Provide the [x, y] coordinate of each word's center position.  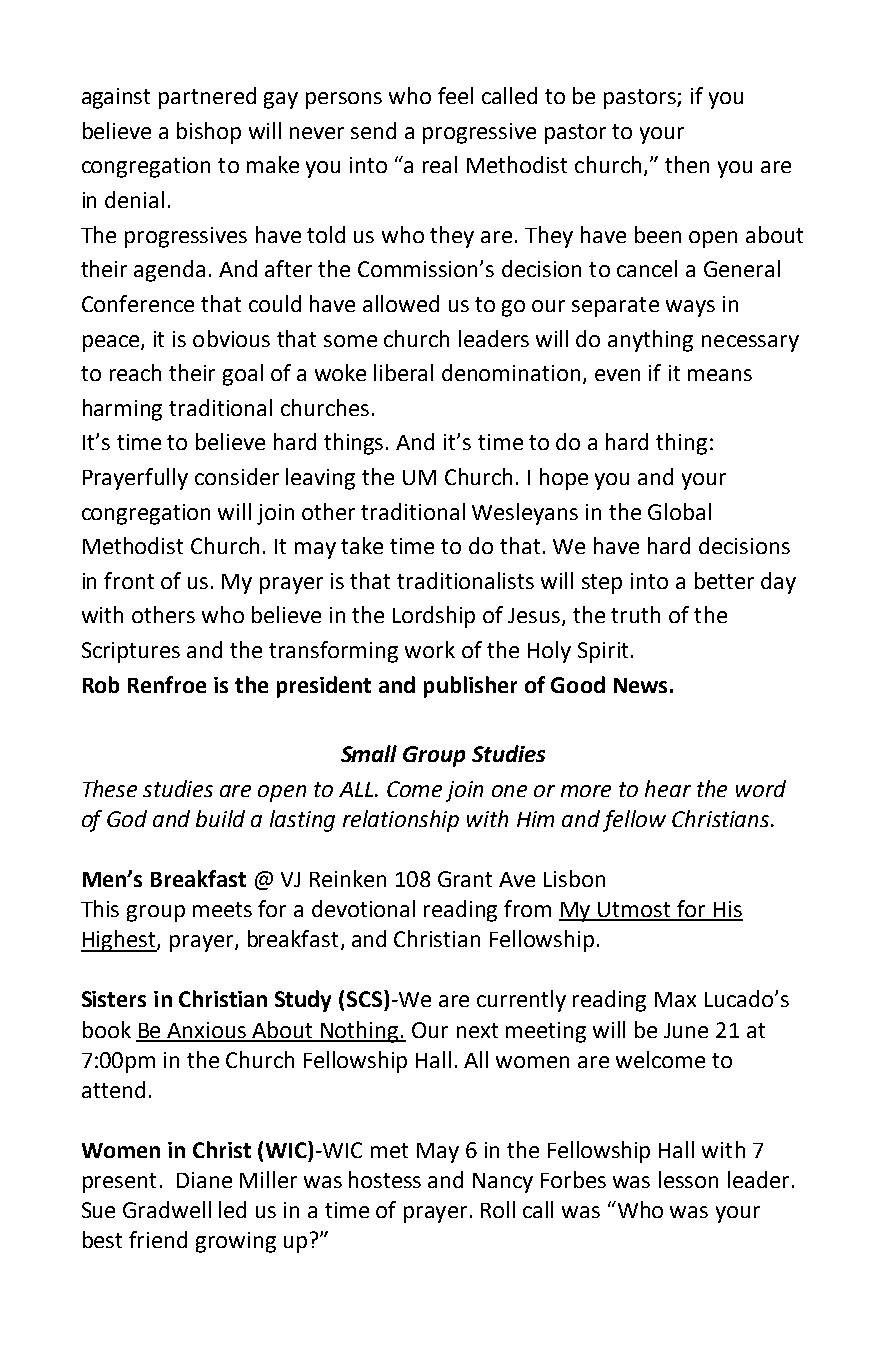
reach [135, 372]
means [720, 375]
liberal [403, 372]
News [640, 685]
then [687, 164]
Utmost [635, 911]
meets [222, 909]
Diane [204, 1180]
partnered [207, 98]
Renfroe [167, 684]
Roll [498, 1209]
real [440, 164]
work [430, 649]
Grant [465, 879]
